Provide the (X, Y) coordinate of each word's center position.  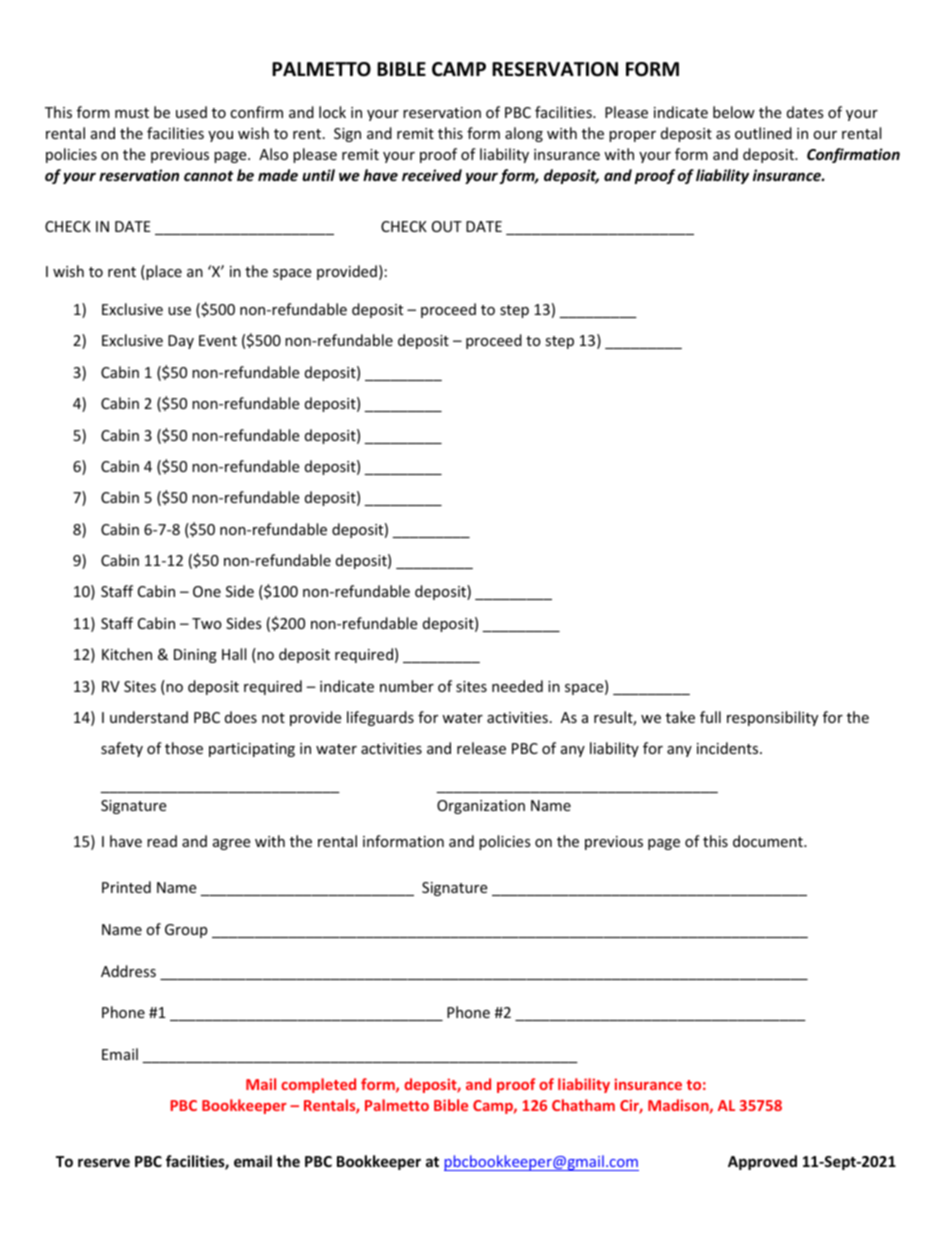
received (432, 175)
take (680, 717)
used (191, 112)
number (407, 686)
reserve (104, 1162)
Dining (195, 656)
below (734, 112)
